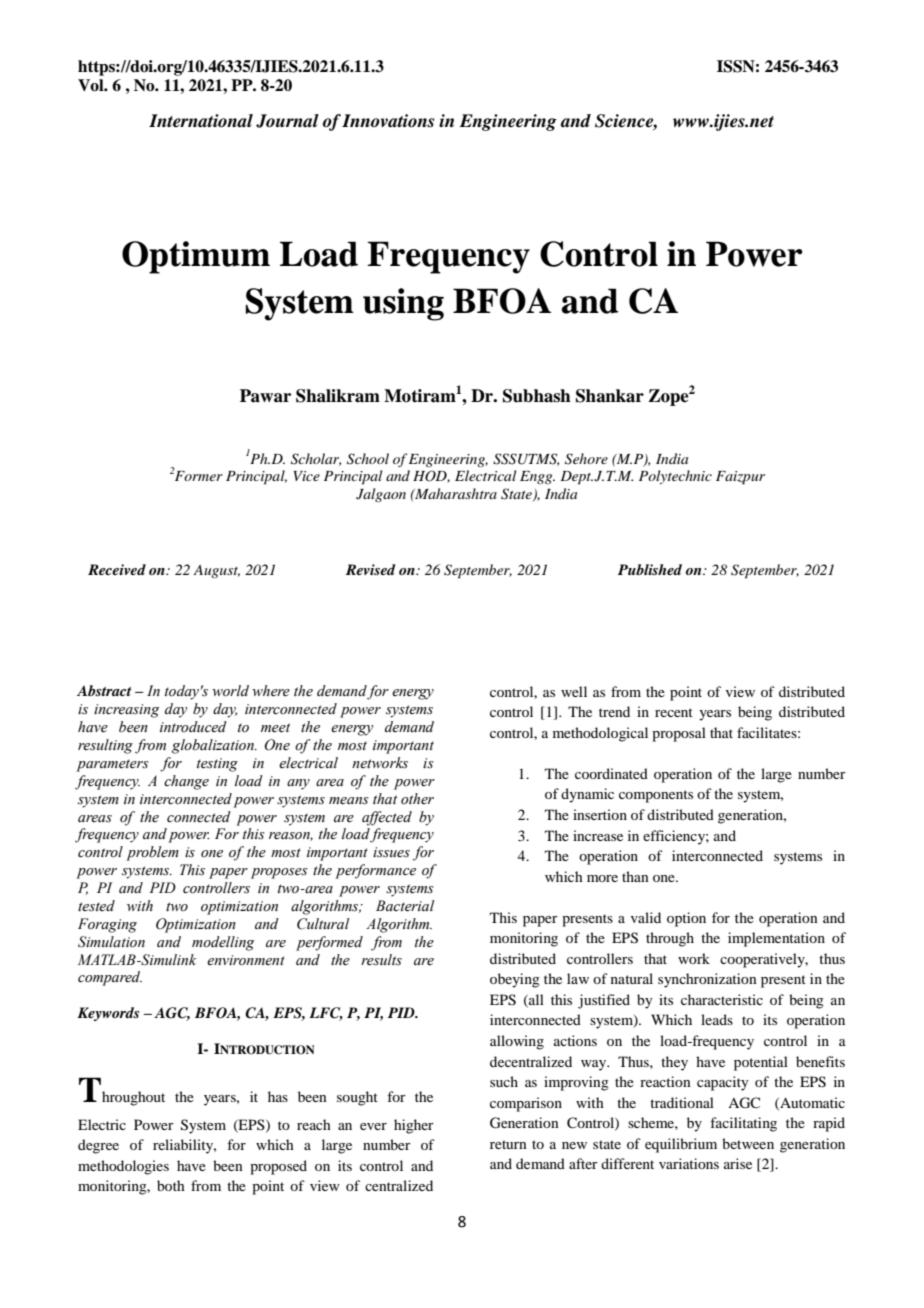 The height and width of the document is (1308, 924). I want to click on Maharashtra, so click(455, 493).
